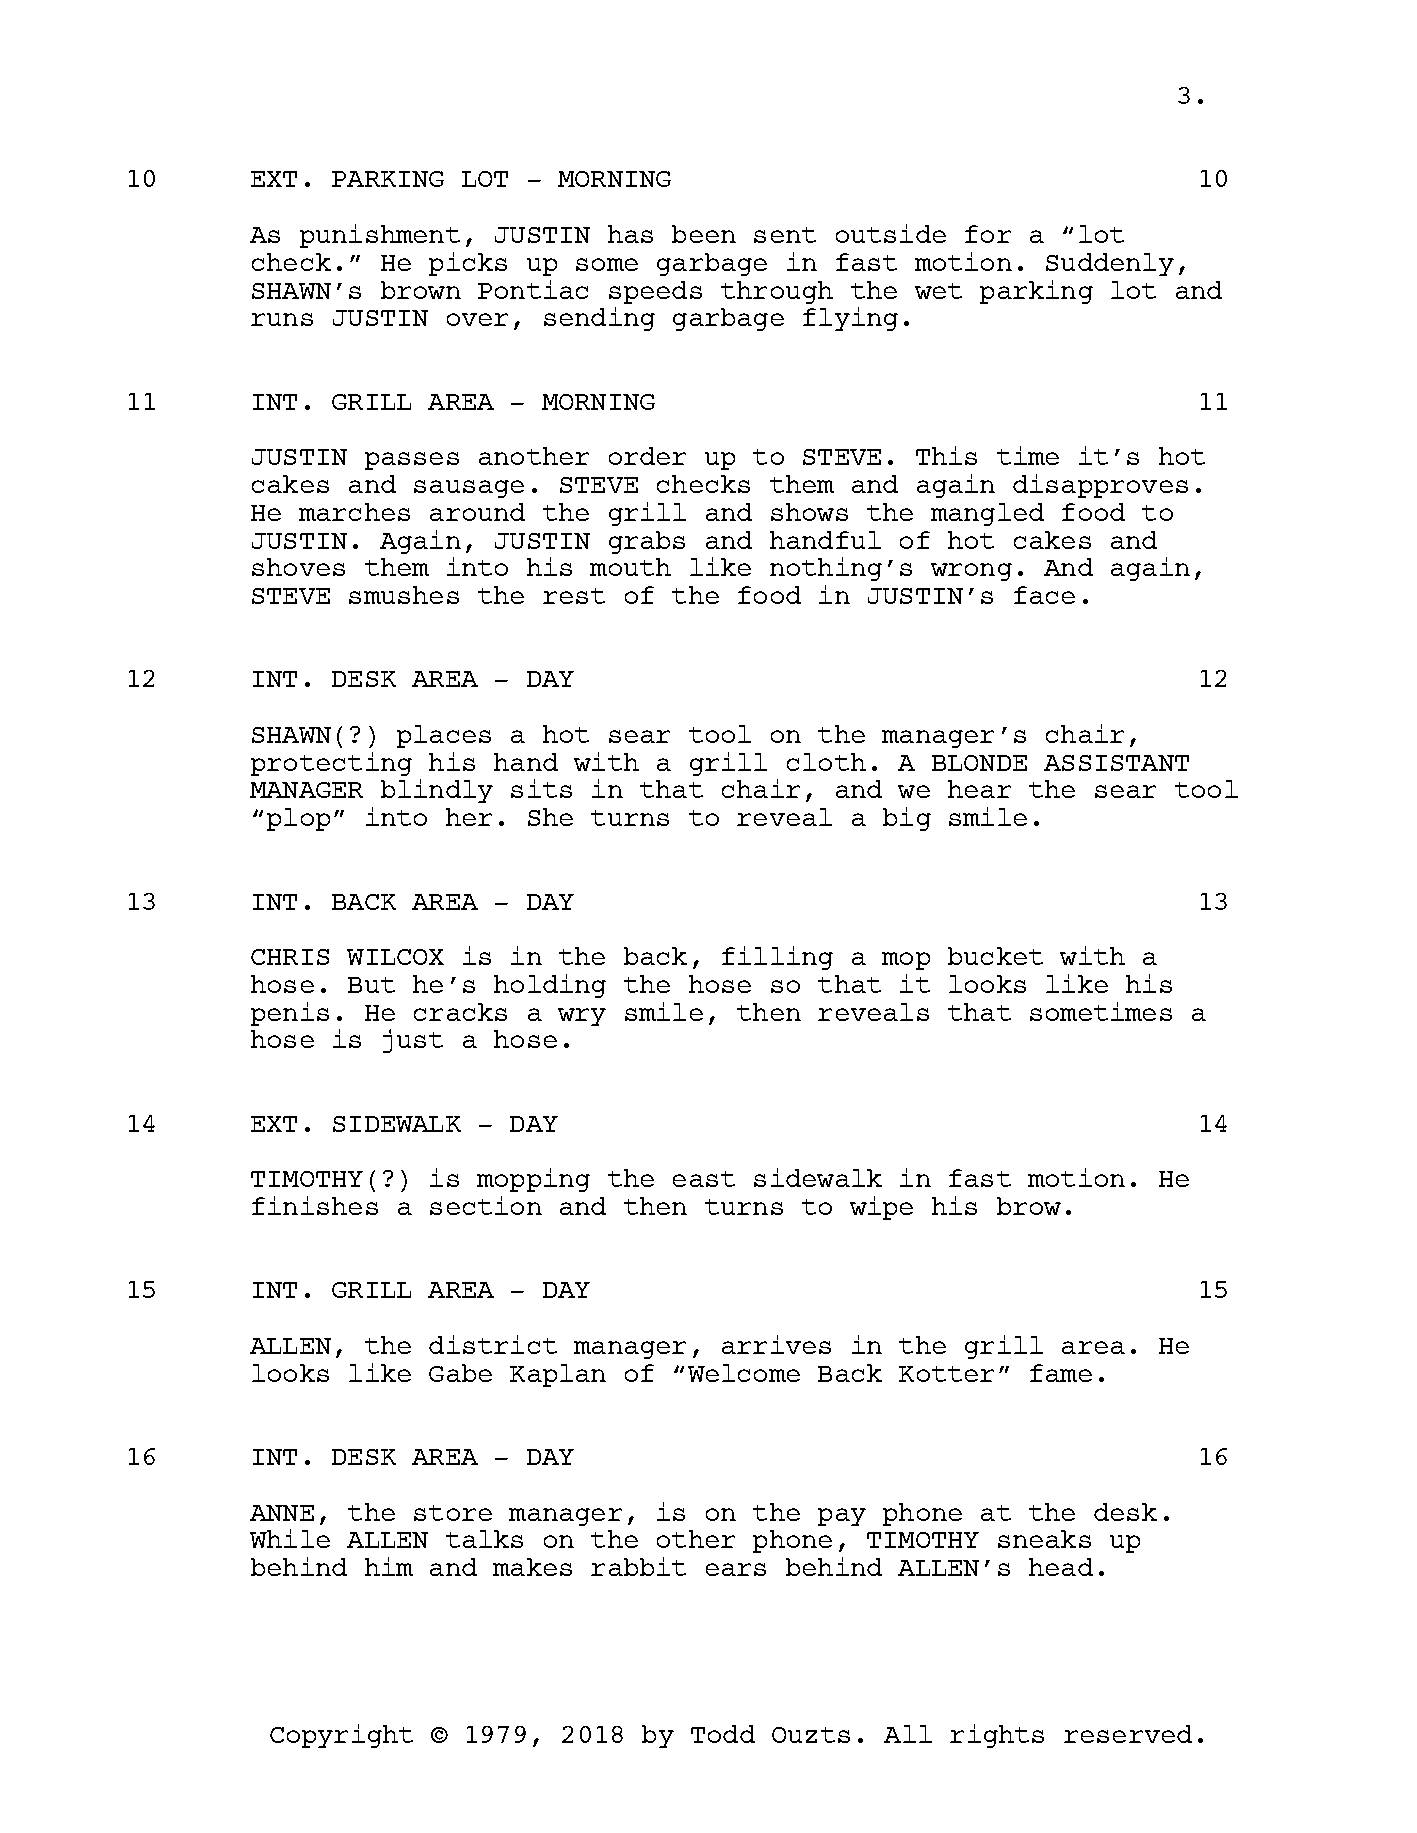  I want to click on sneaks, so click(1044, 1539).
